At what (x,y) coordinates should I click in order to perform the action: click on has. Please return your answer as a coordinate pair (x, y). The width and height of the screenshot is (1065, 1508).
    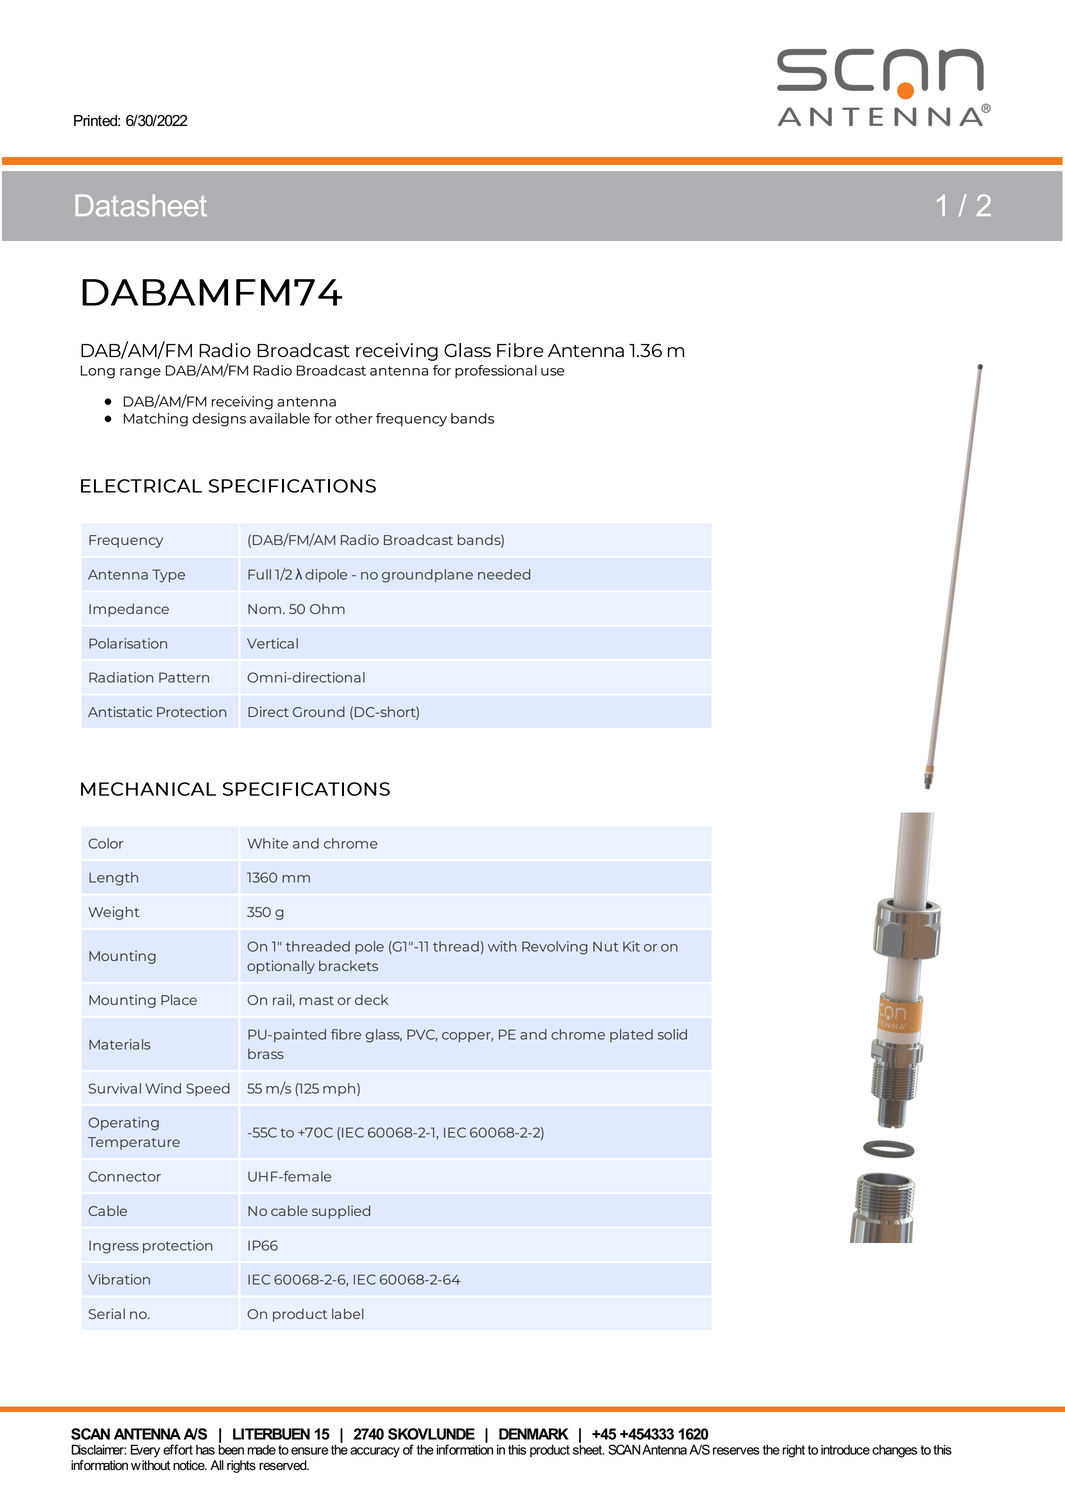
    Looking at the image, I should click on (205, 1450).
